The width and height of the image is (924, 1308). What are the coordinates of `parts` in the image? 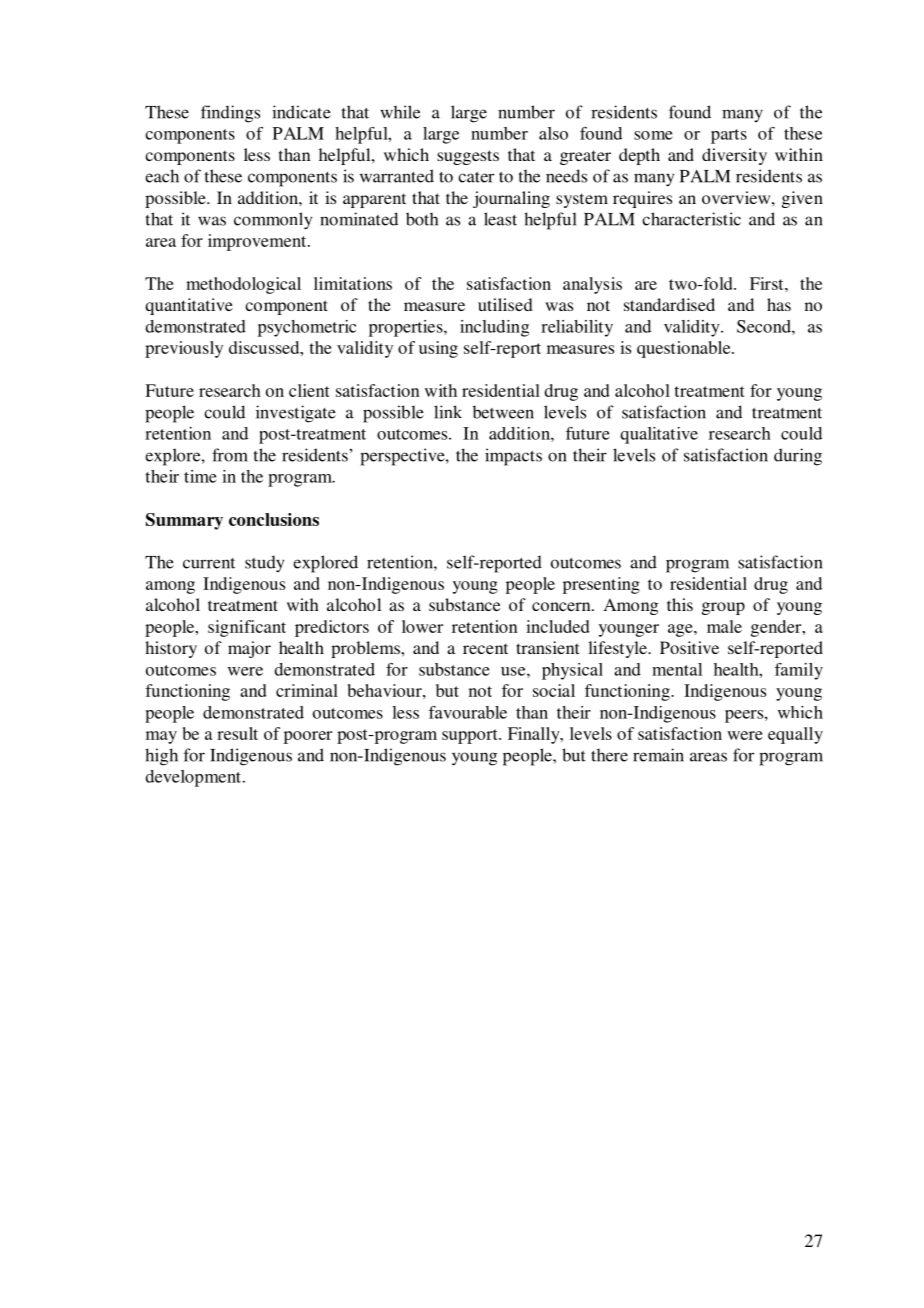 It's located at (729, 136).
